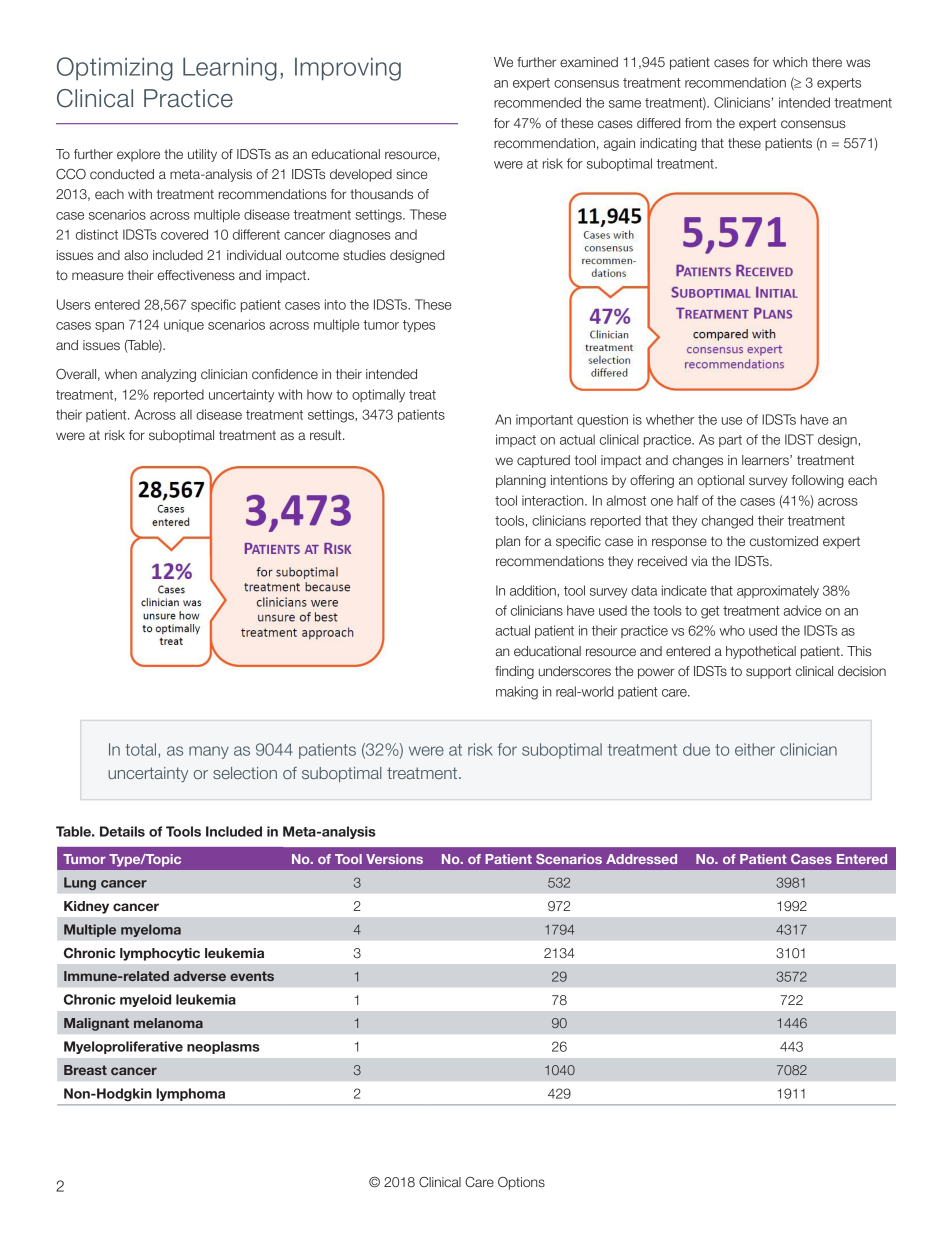 The width and height of the screenshot is (952, 1233). Describe the element at coordinates (641, 859) in the screenshot. I see `Addressed` at that location.
